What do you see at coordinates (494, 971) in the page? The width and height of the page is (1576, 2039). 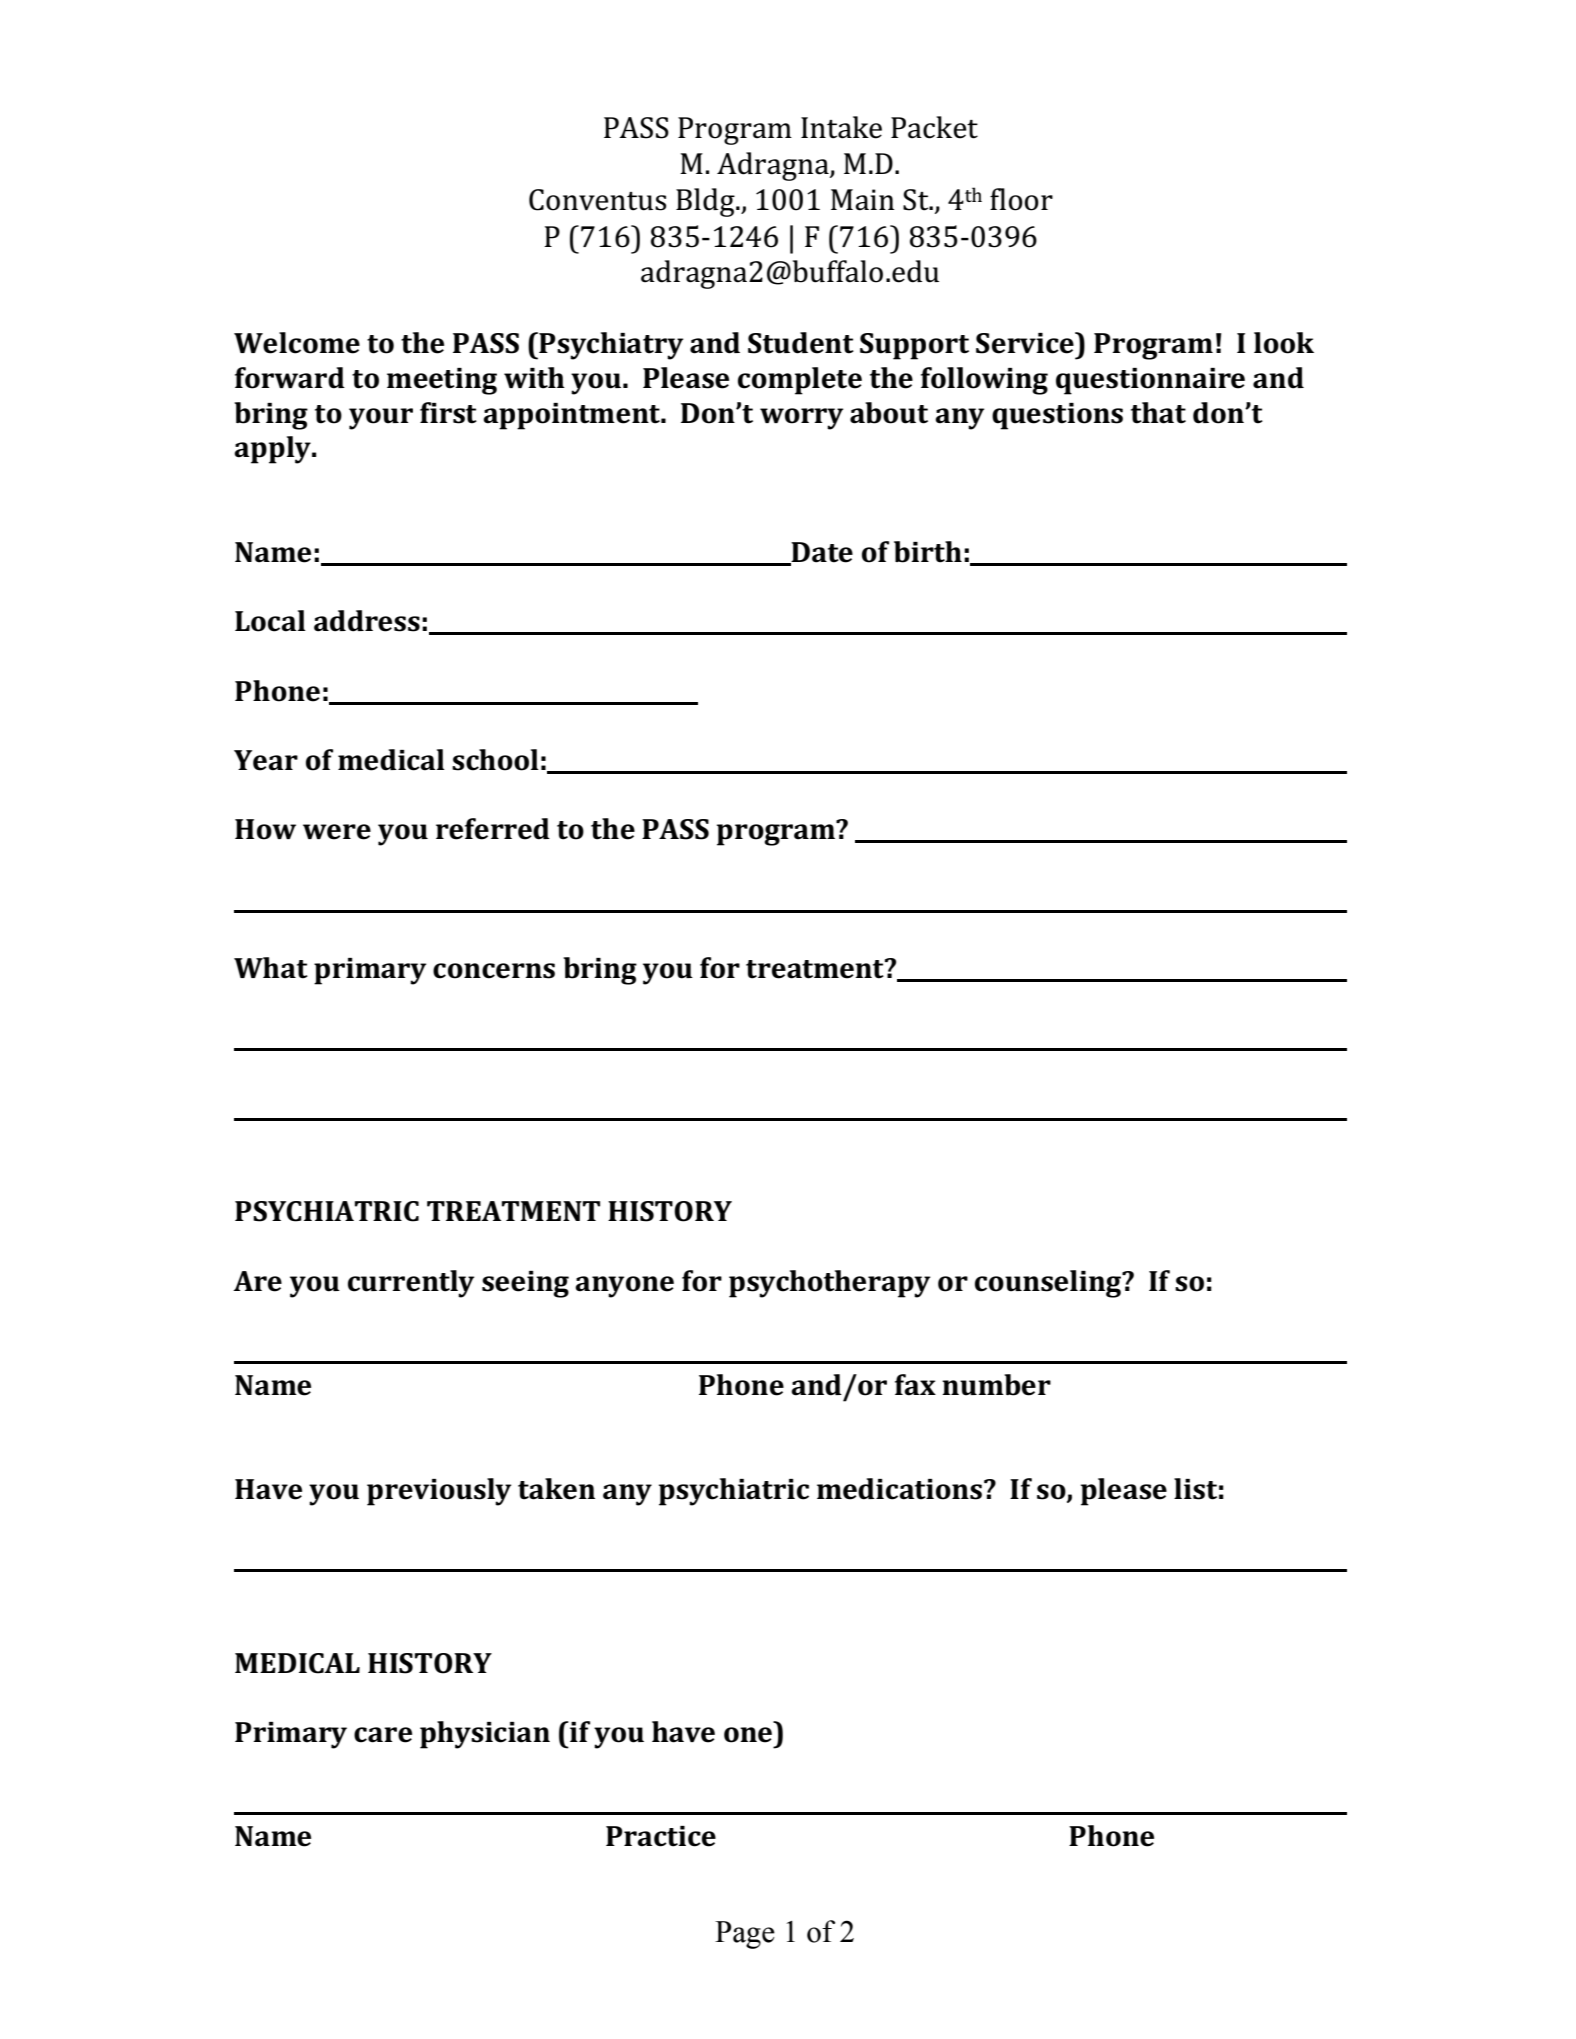 I see `concerns` at bounding box center [494, 971].
